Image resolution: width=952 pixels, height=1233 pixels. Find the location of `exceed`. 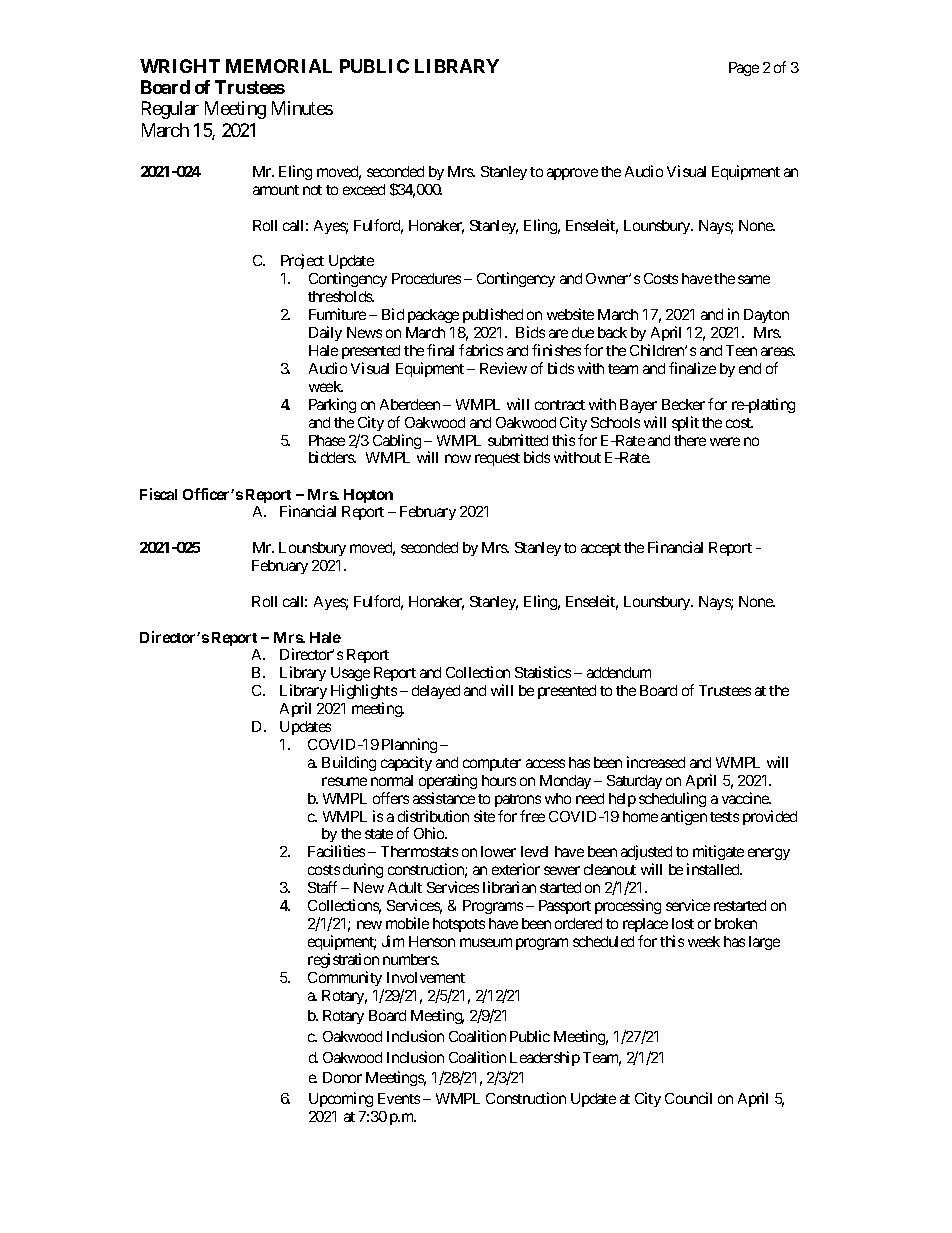

exceed is located at coordinates (364, 189).
